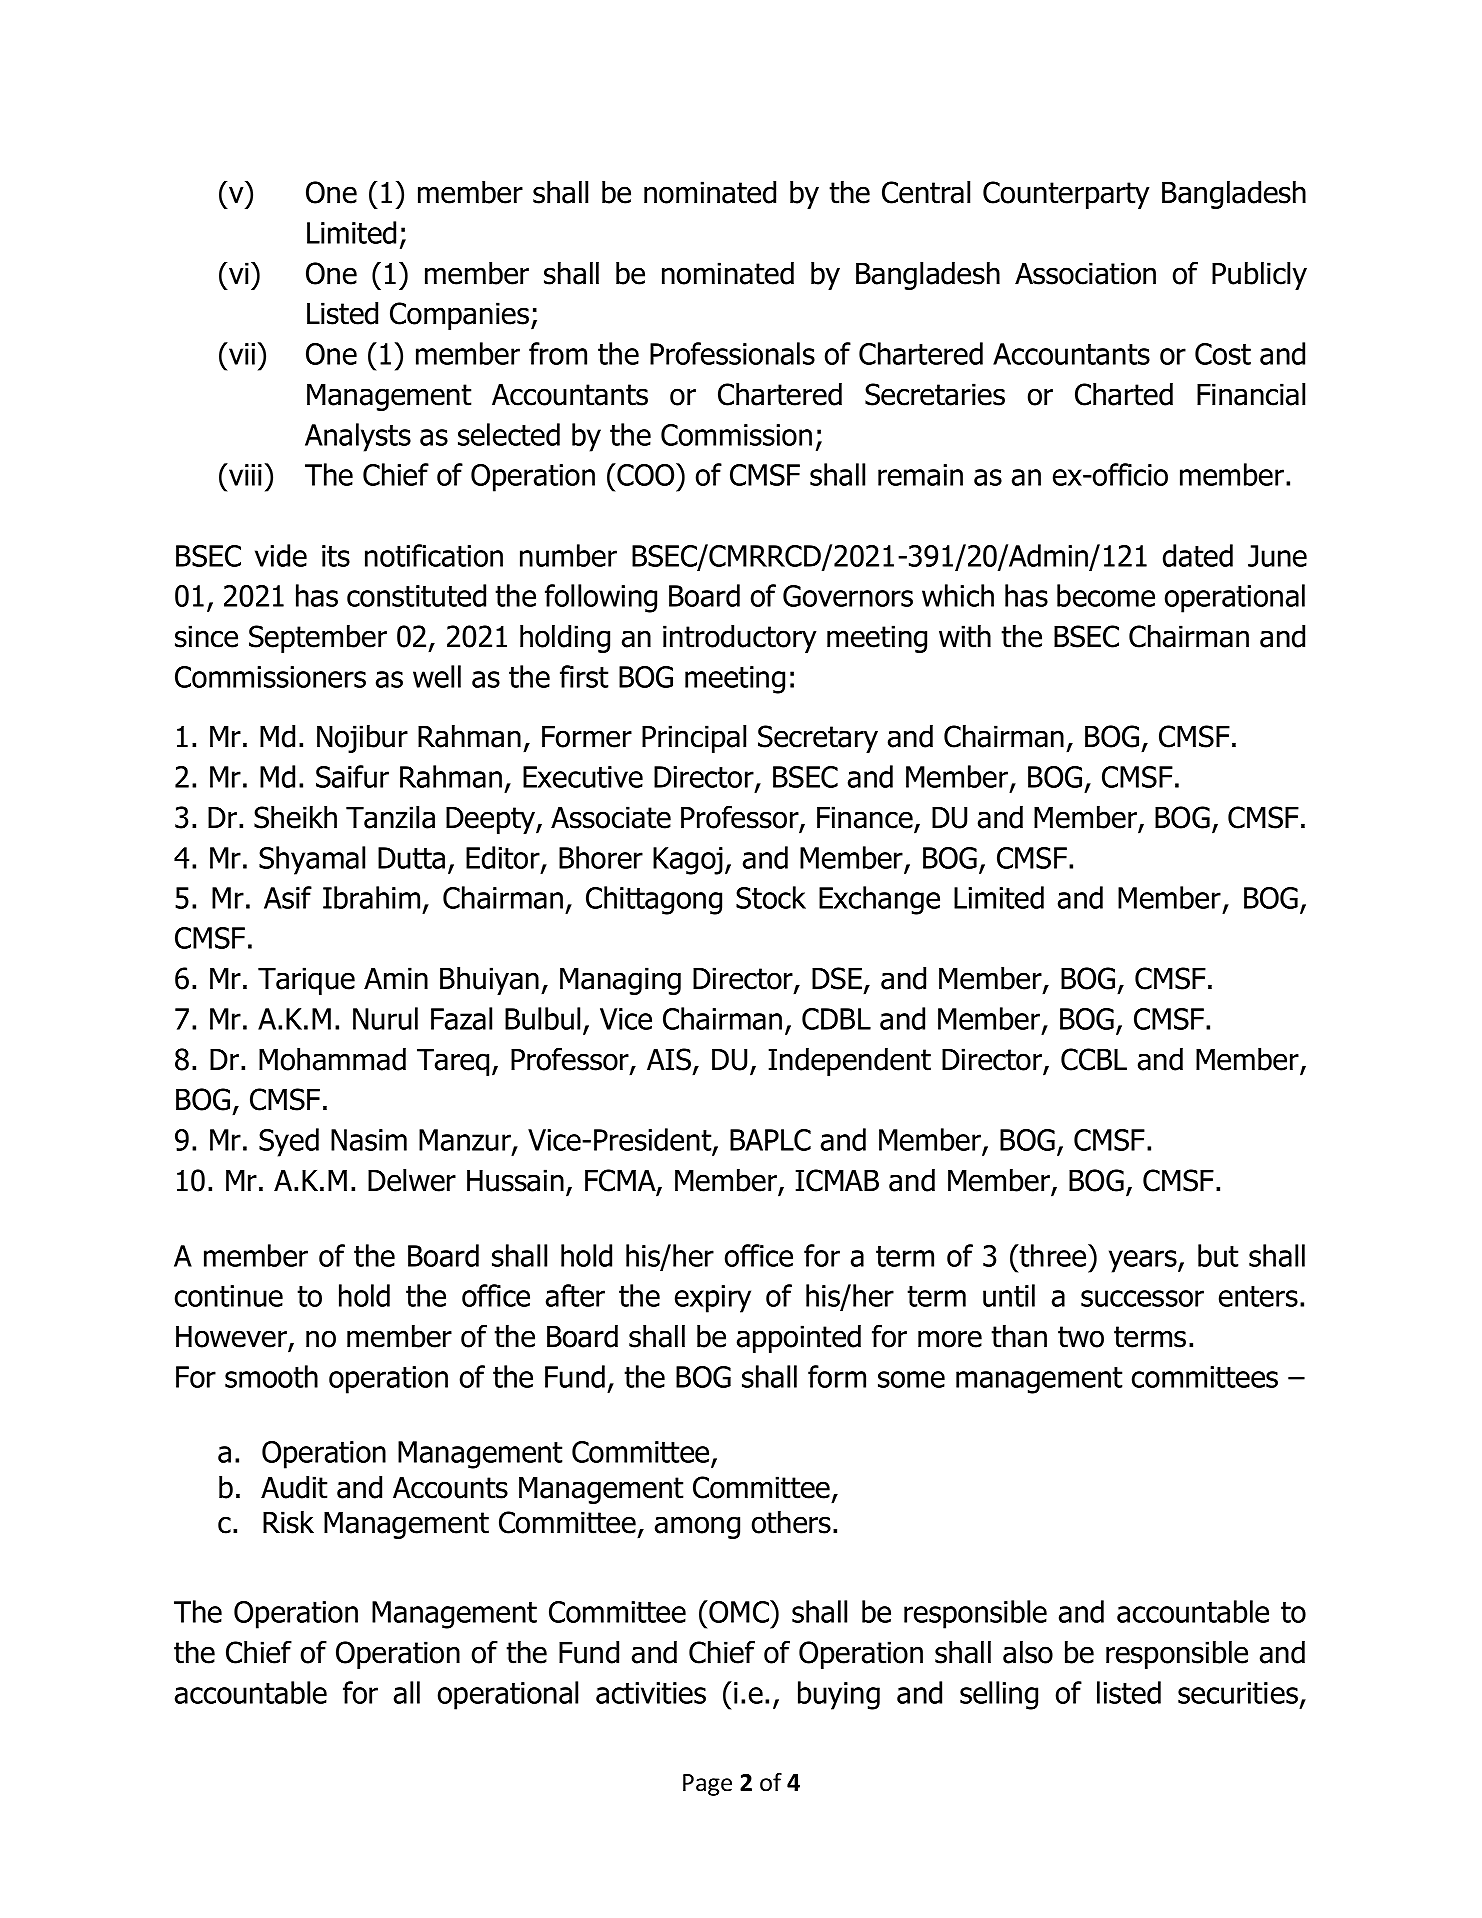  Describe the element at coordinates (1085, 273) in the screenshot. I see `Association` at that location.
